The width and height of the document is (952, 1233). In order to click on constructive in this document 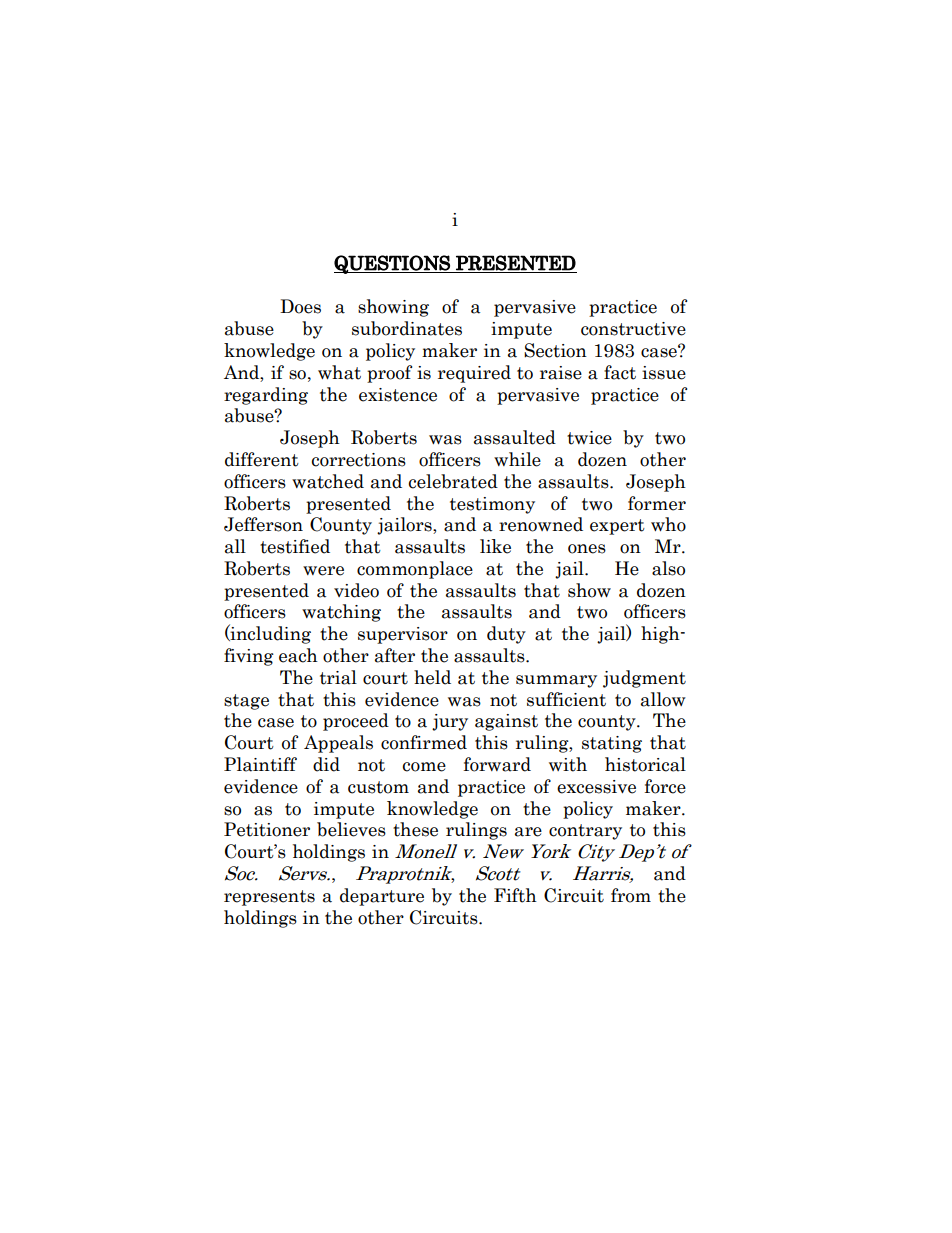, I will do `click(633, 329)`.
